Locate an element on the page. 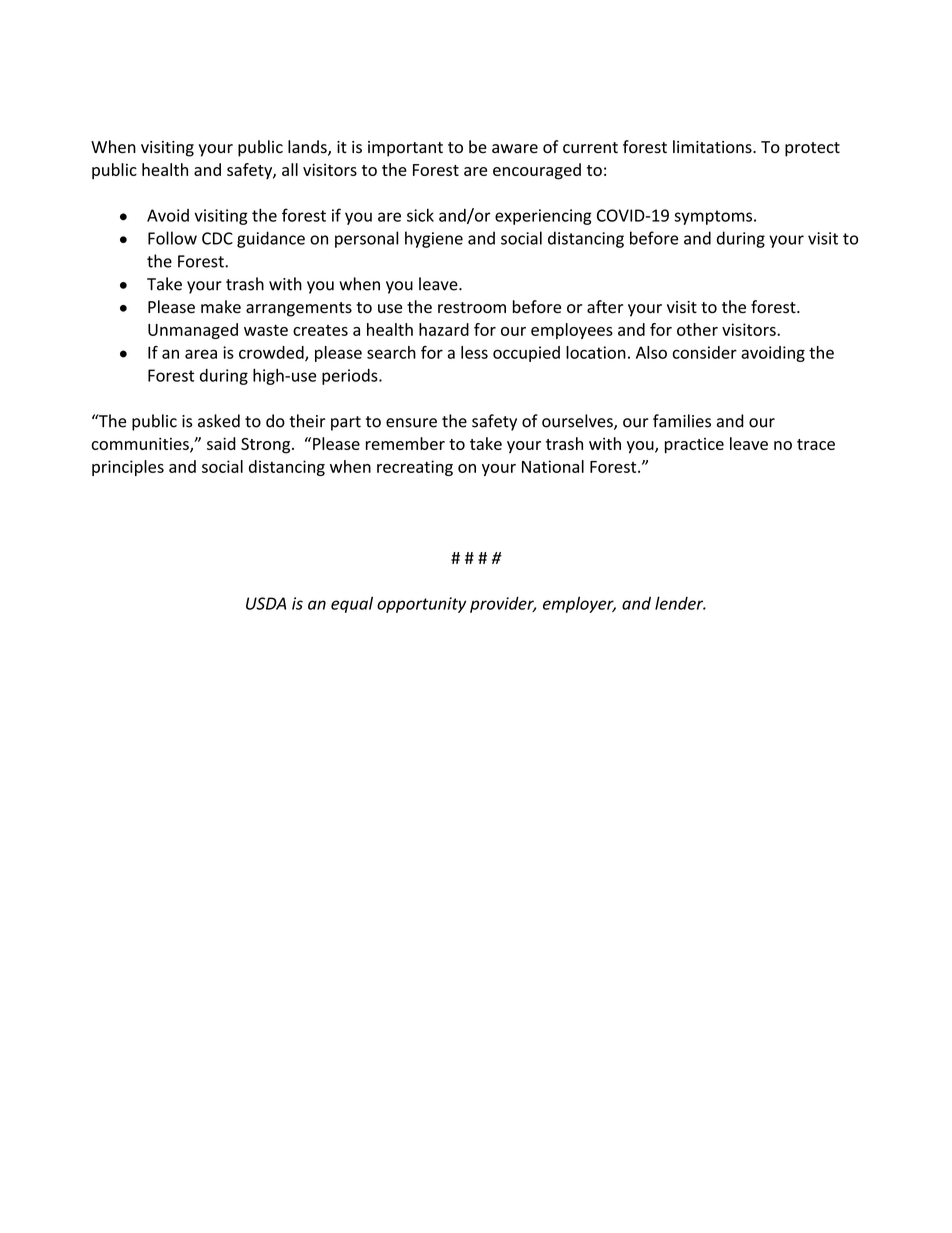 This image has height=1233, width=952. provider is located at coordinates (503, 605).
